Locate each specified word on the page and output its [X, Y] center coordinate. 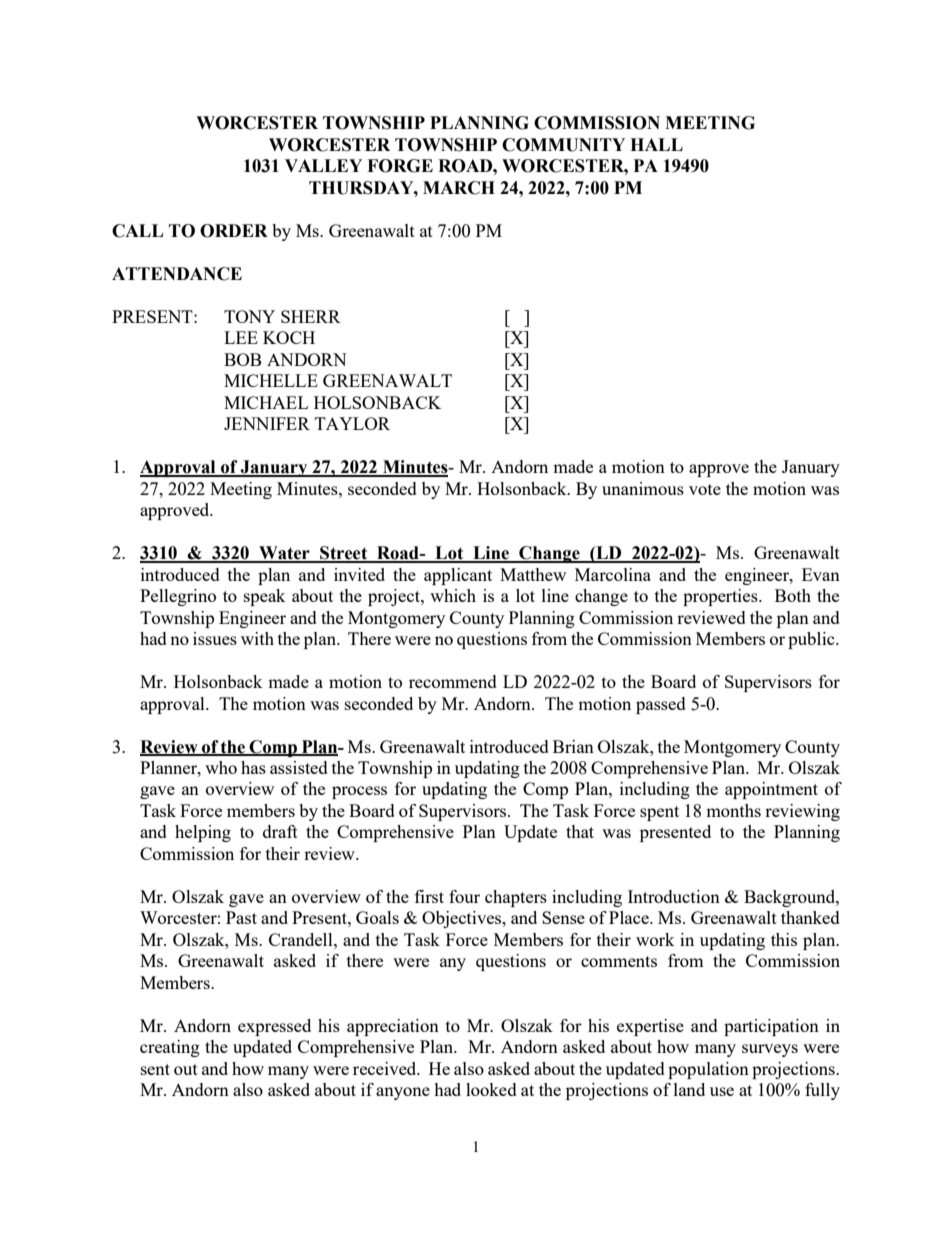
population [708, 1070]
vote [705, 489]
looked [491, 1089]
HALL [656, 144]
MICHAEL [266, 402]
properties [721, 597]
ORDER [234, 231]
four [464, 896]
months [733, 810]
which [453, 595]
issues [215, 638]
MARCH [459, 188]
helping [203, 833]
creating [170, 1048]
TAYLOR [352, 423]
